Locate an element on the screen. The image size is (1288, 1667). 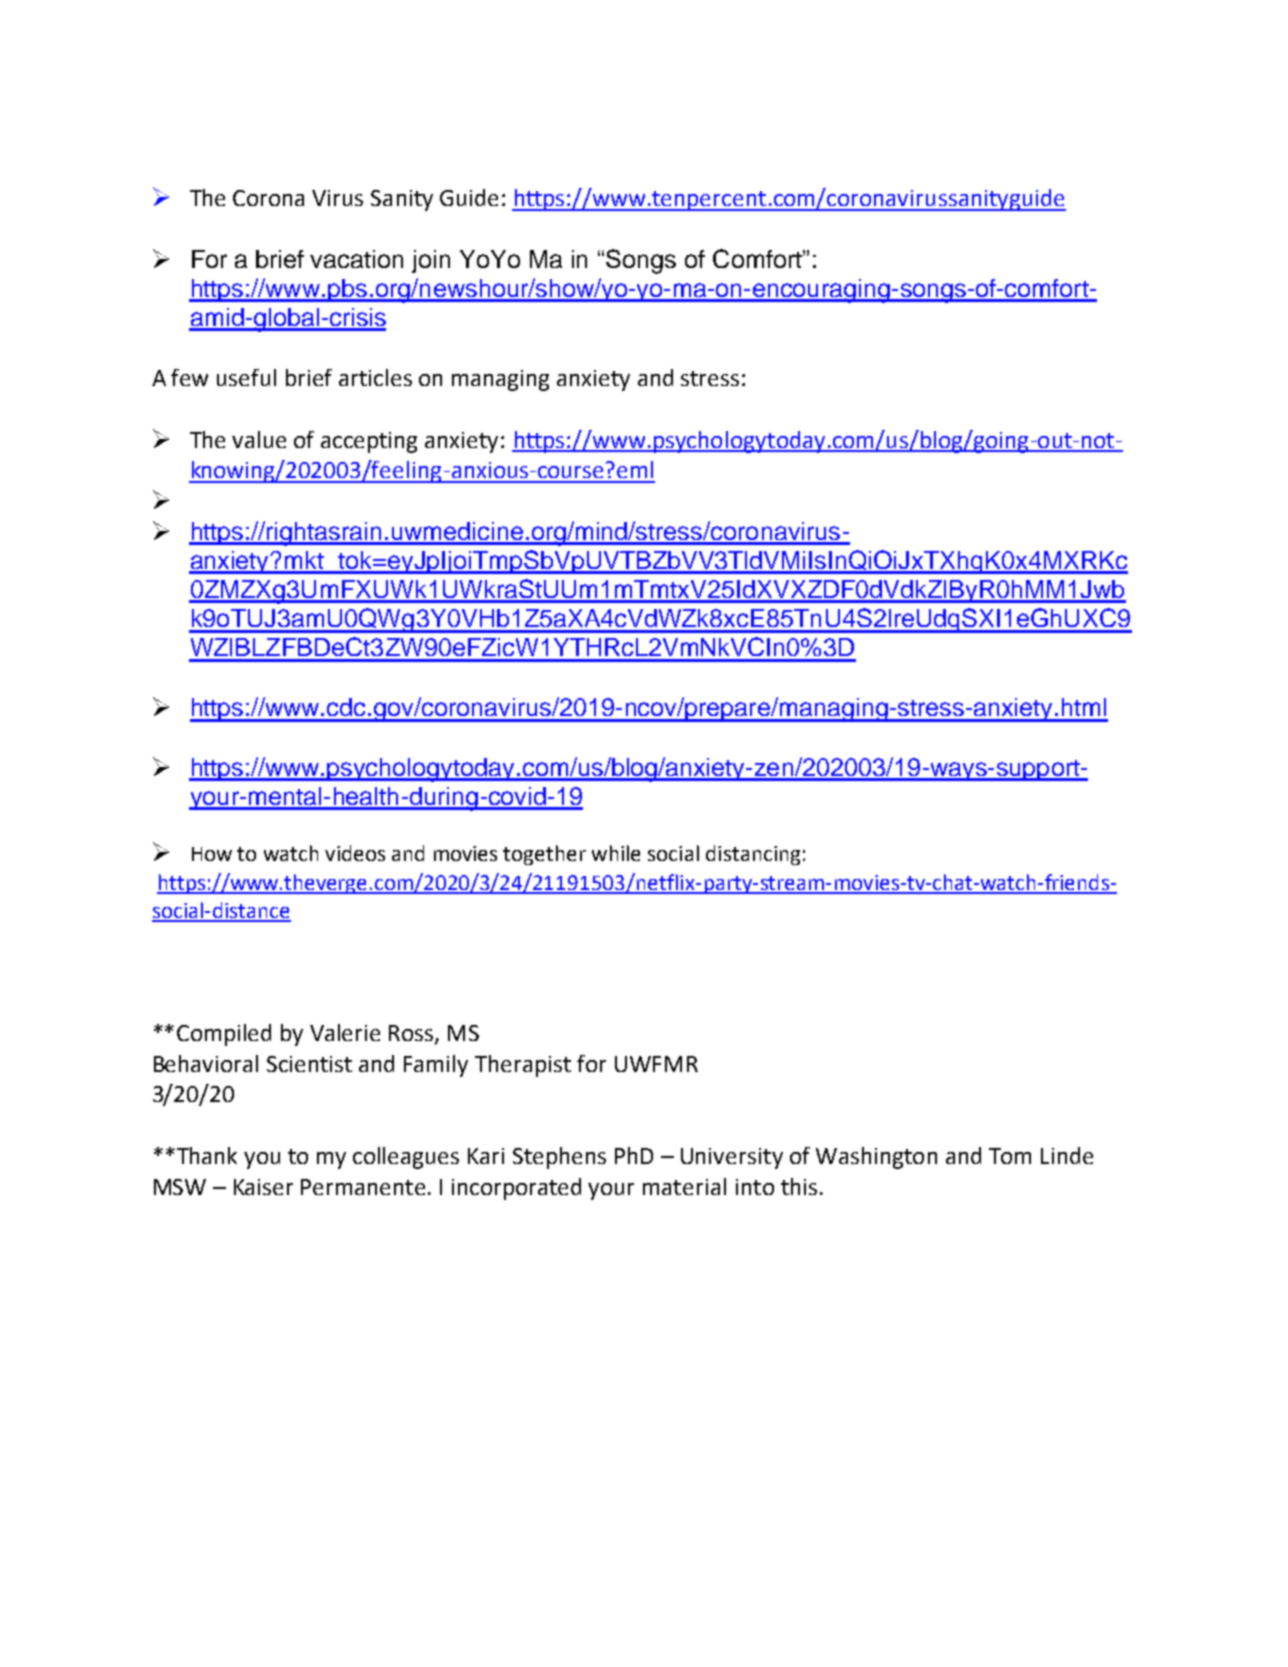
Therapist is located at coordinates (523, 1066).
